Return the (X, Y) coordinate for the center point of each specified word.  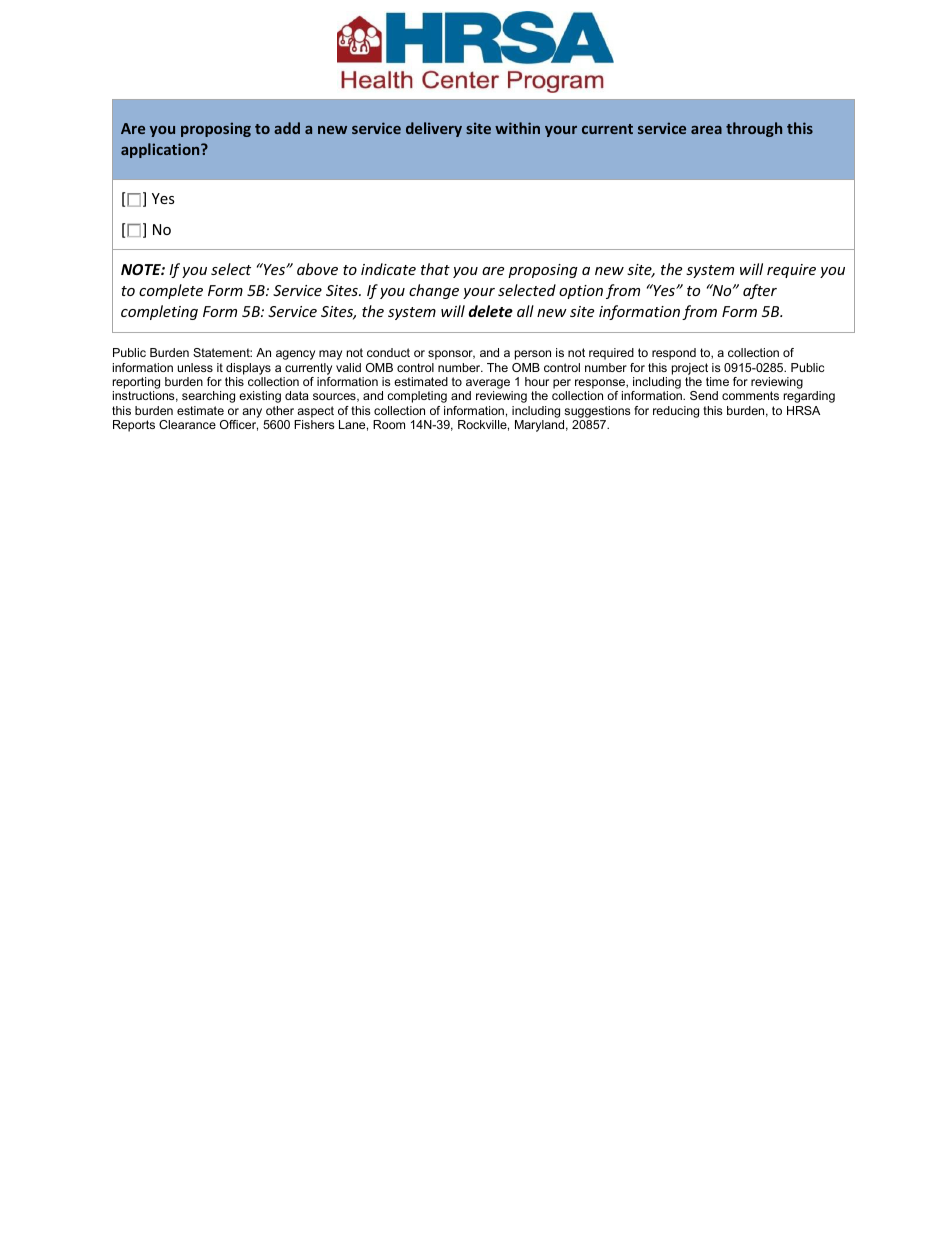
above (317, 269)
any (252, 413)
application (161, 150)
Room (389, 424)
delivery (434, 129)
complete (171, 291)
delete (490, 311)
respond (674, 354)
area (706, 130)
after (760, 291)
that (435, 269)
